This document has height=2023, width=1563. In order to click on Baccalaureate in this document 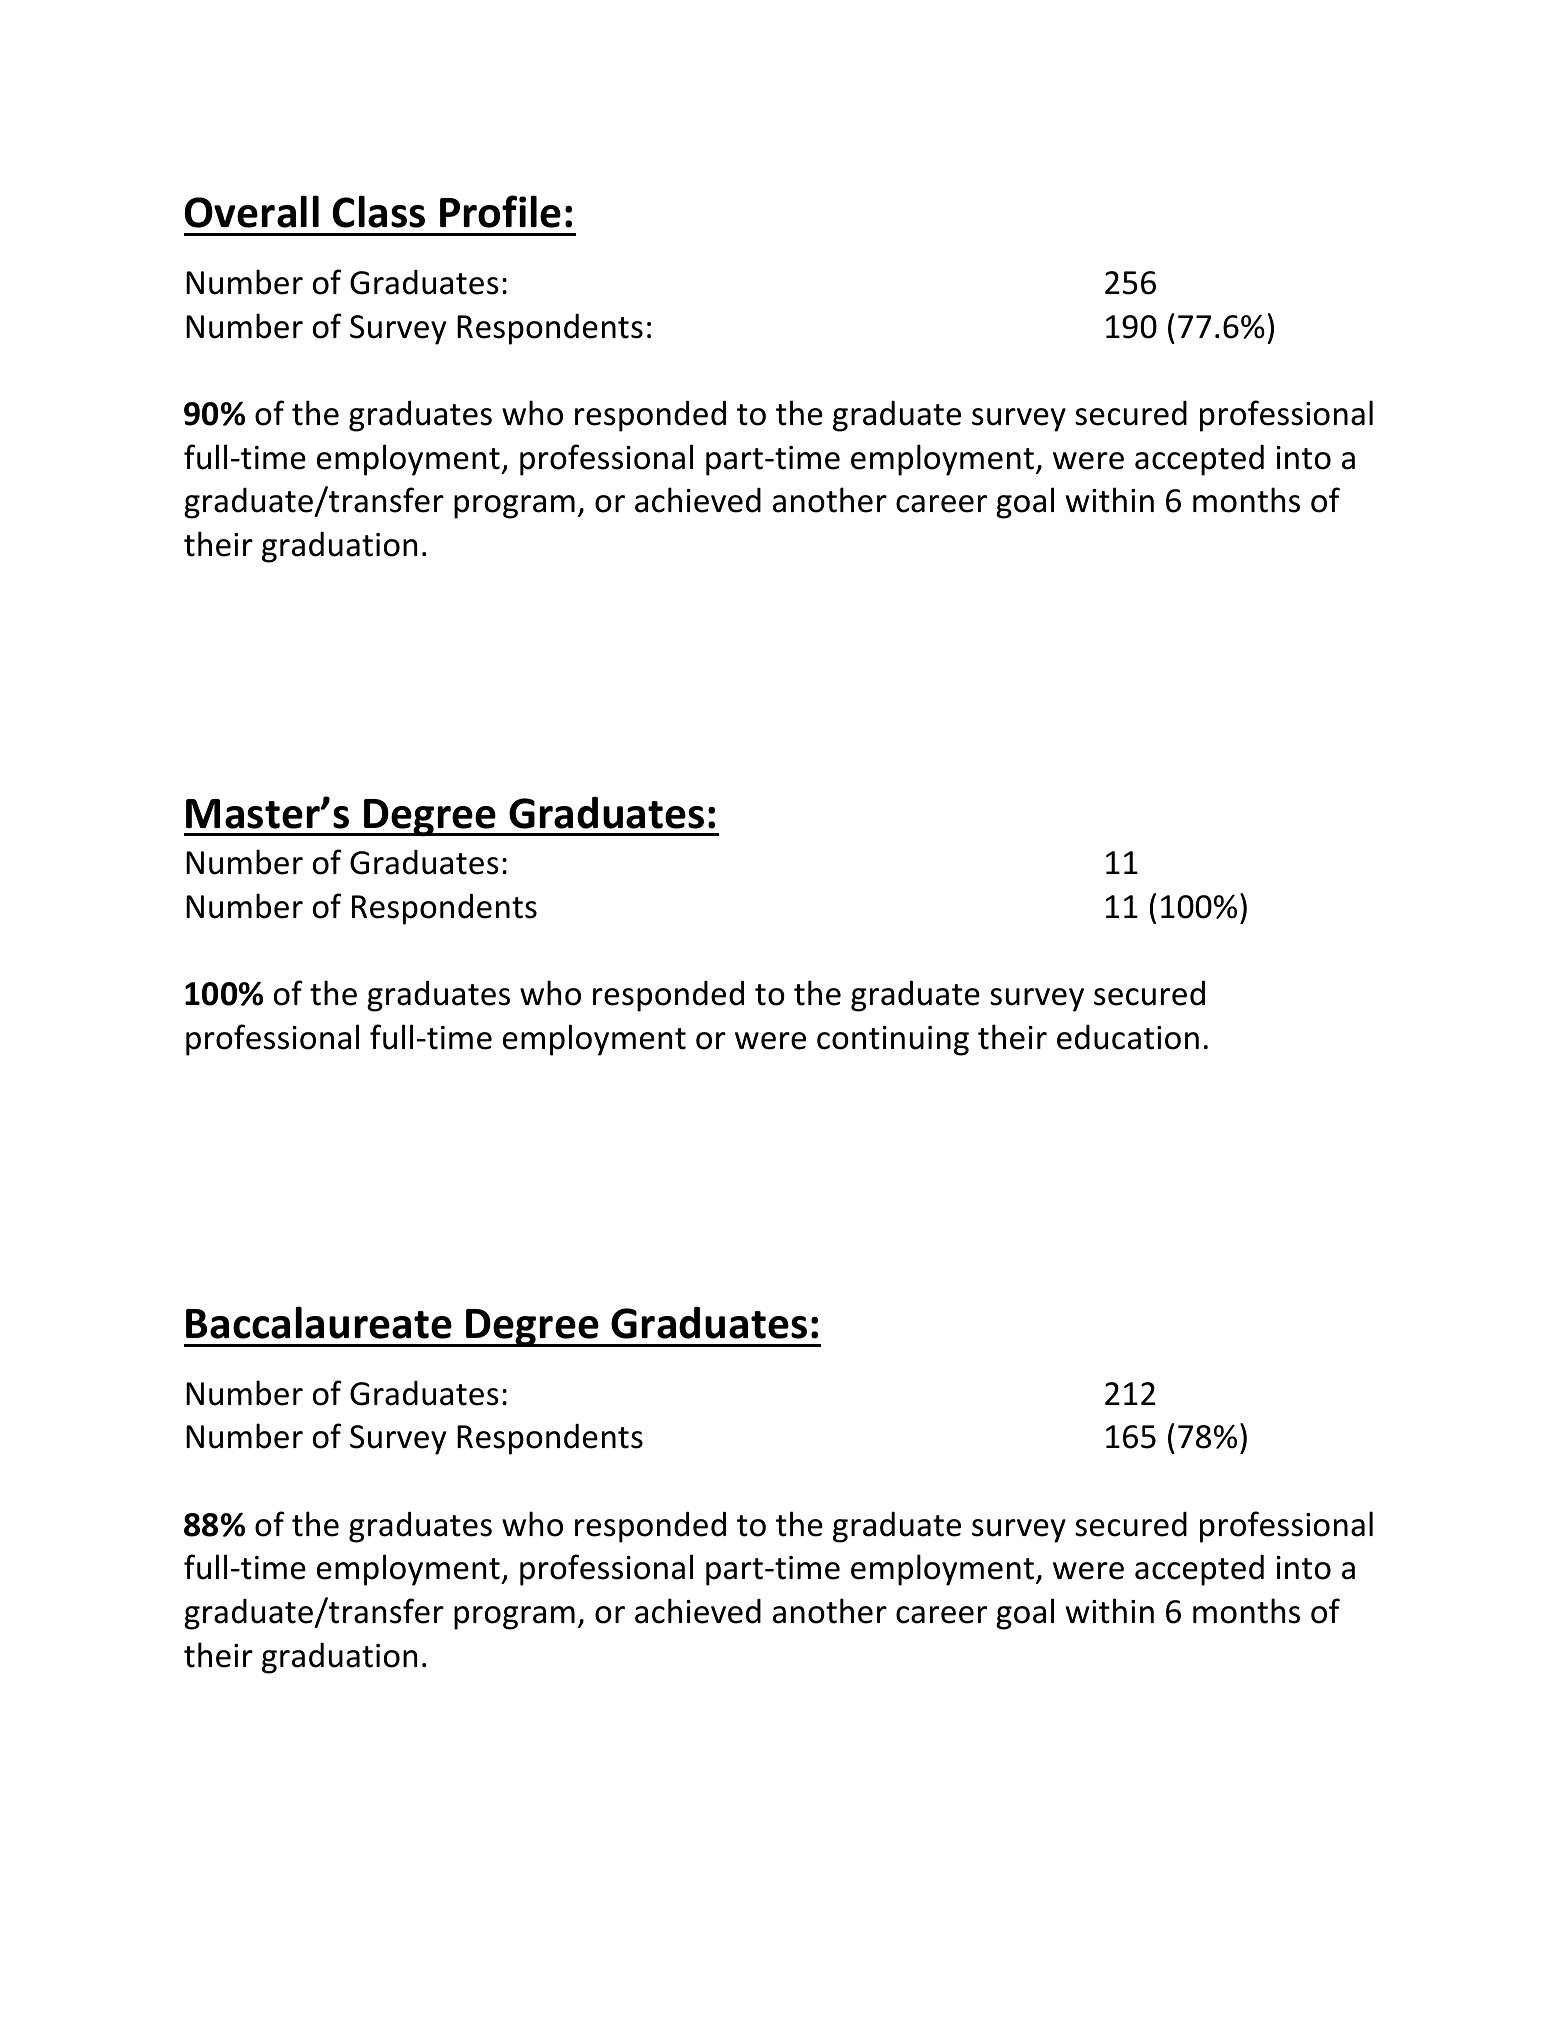, I will do `click(319, 1322)`.
